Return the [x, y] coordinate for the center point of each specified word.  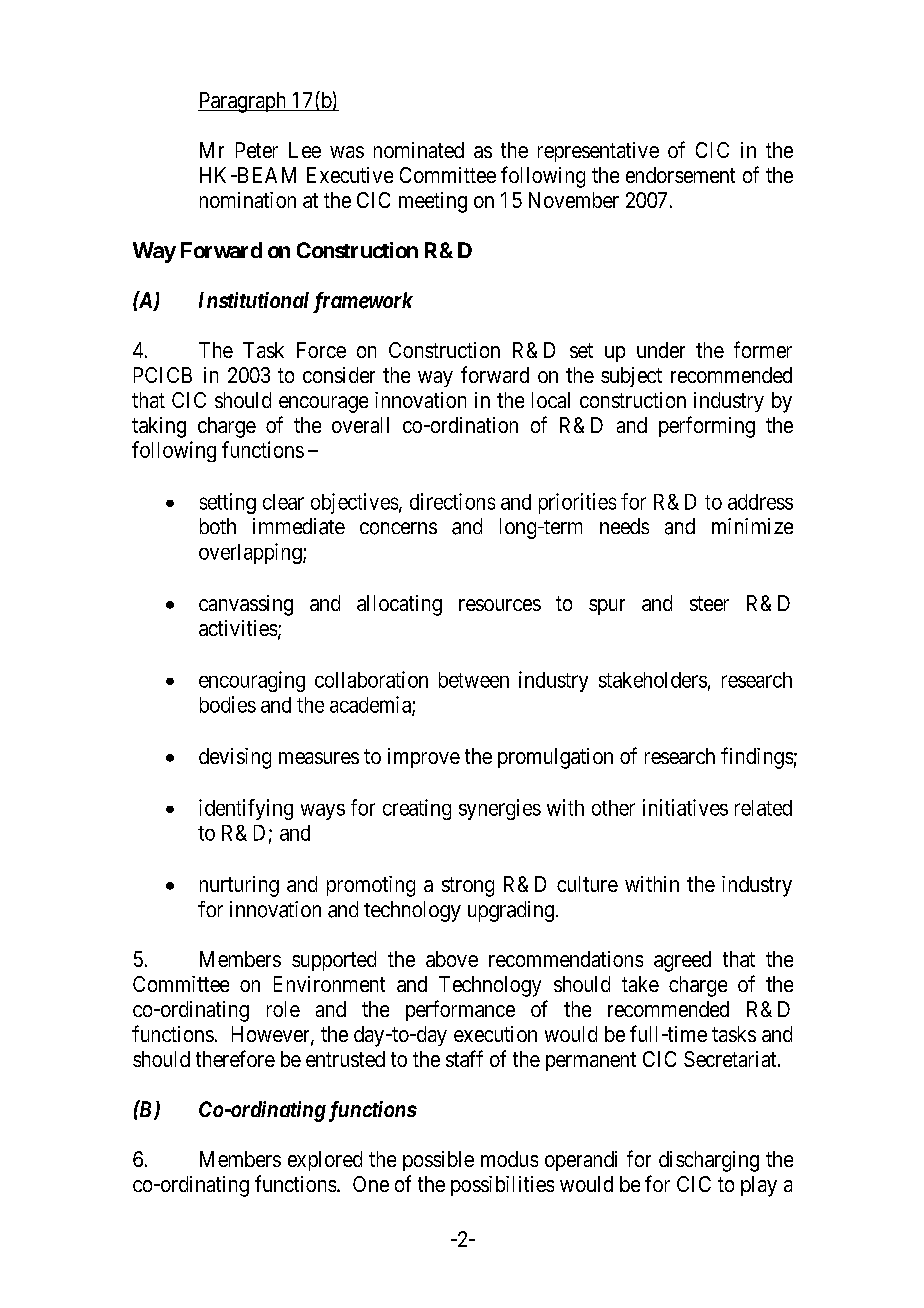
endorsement [680, 175]
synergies [500, 809]
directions [452, 501]
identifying [246, 809]
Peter [257, 150]
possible [438, 1161]
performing [707, 427]
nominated [419, 150]
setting [228, 503]
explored [325, 1161]
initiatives [685, 807]
